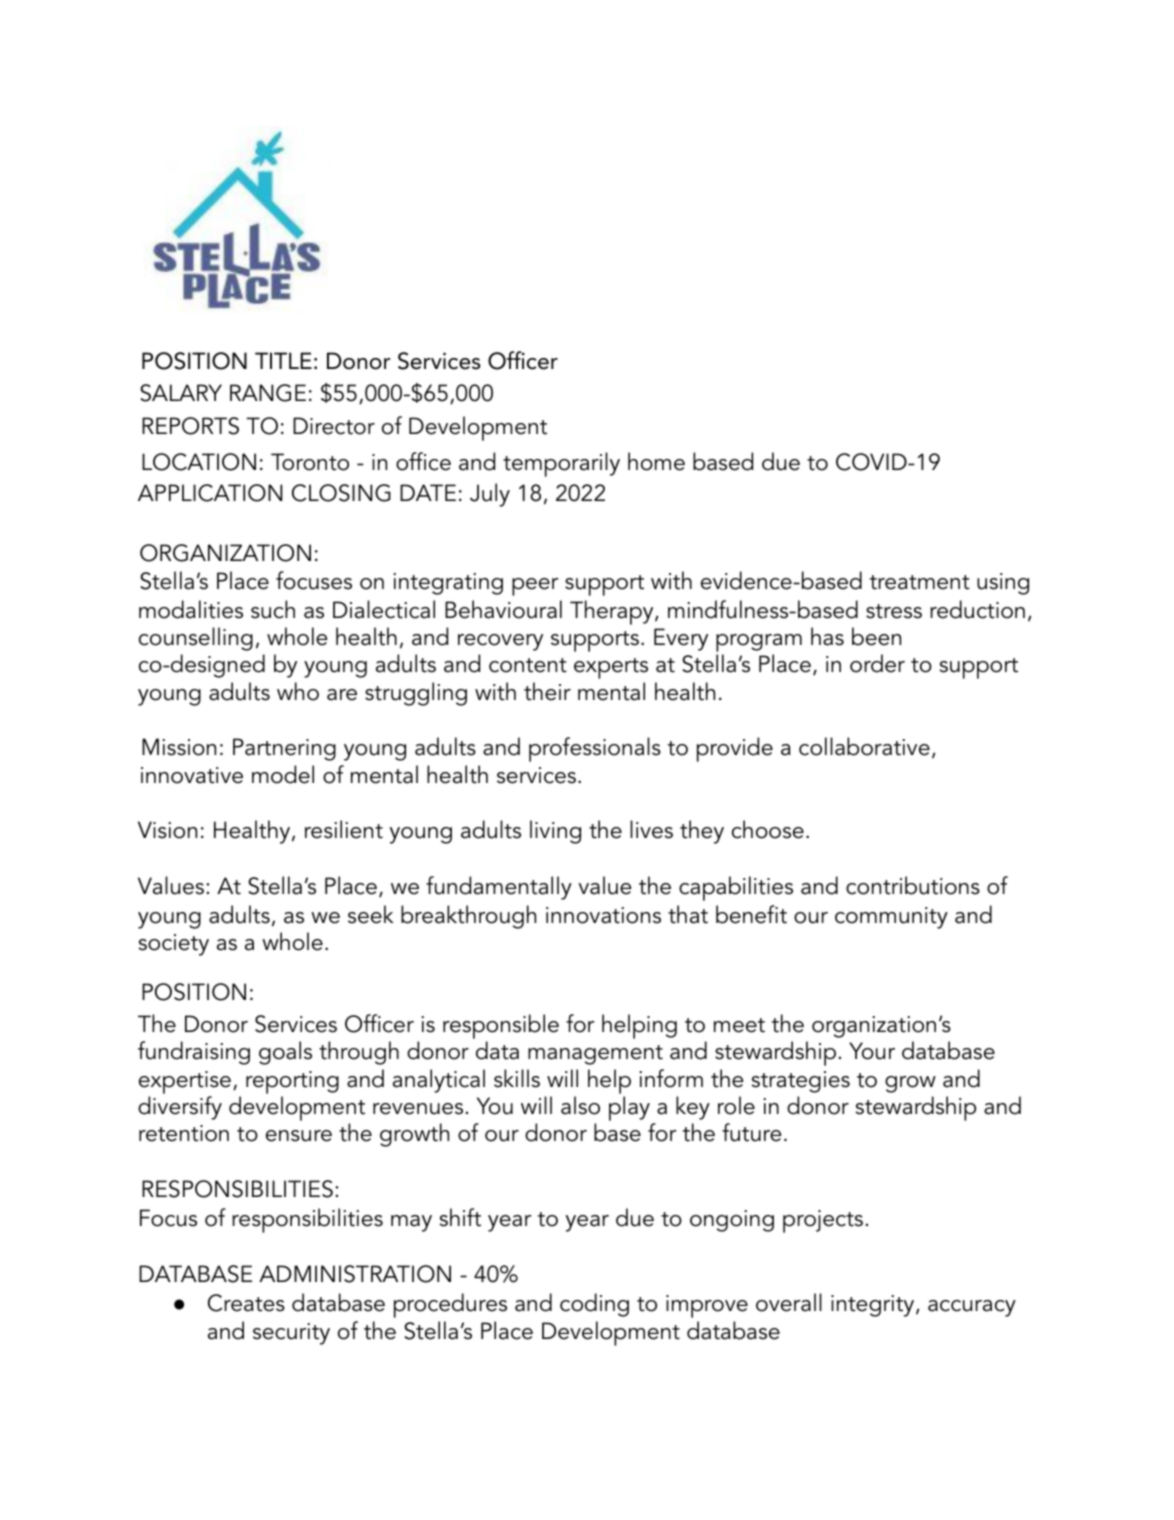 The width and height of the screenshot is (1174, 1520). What do you see at coordinates (555, 832) in the screenshot?
I see `living` at bounding box center [555, 832].
